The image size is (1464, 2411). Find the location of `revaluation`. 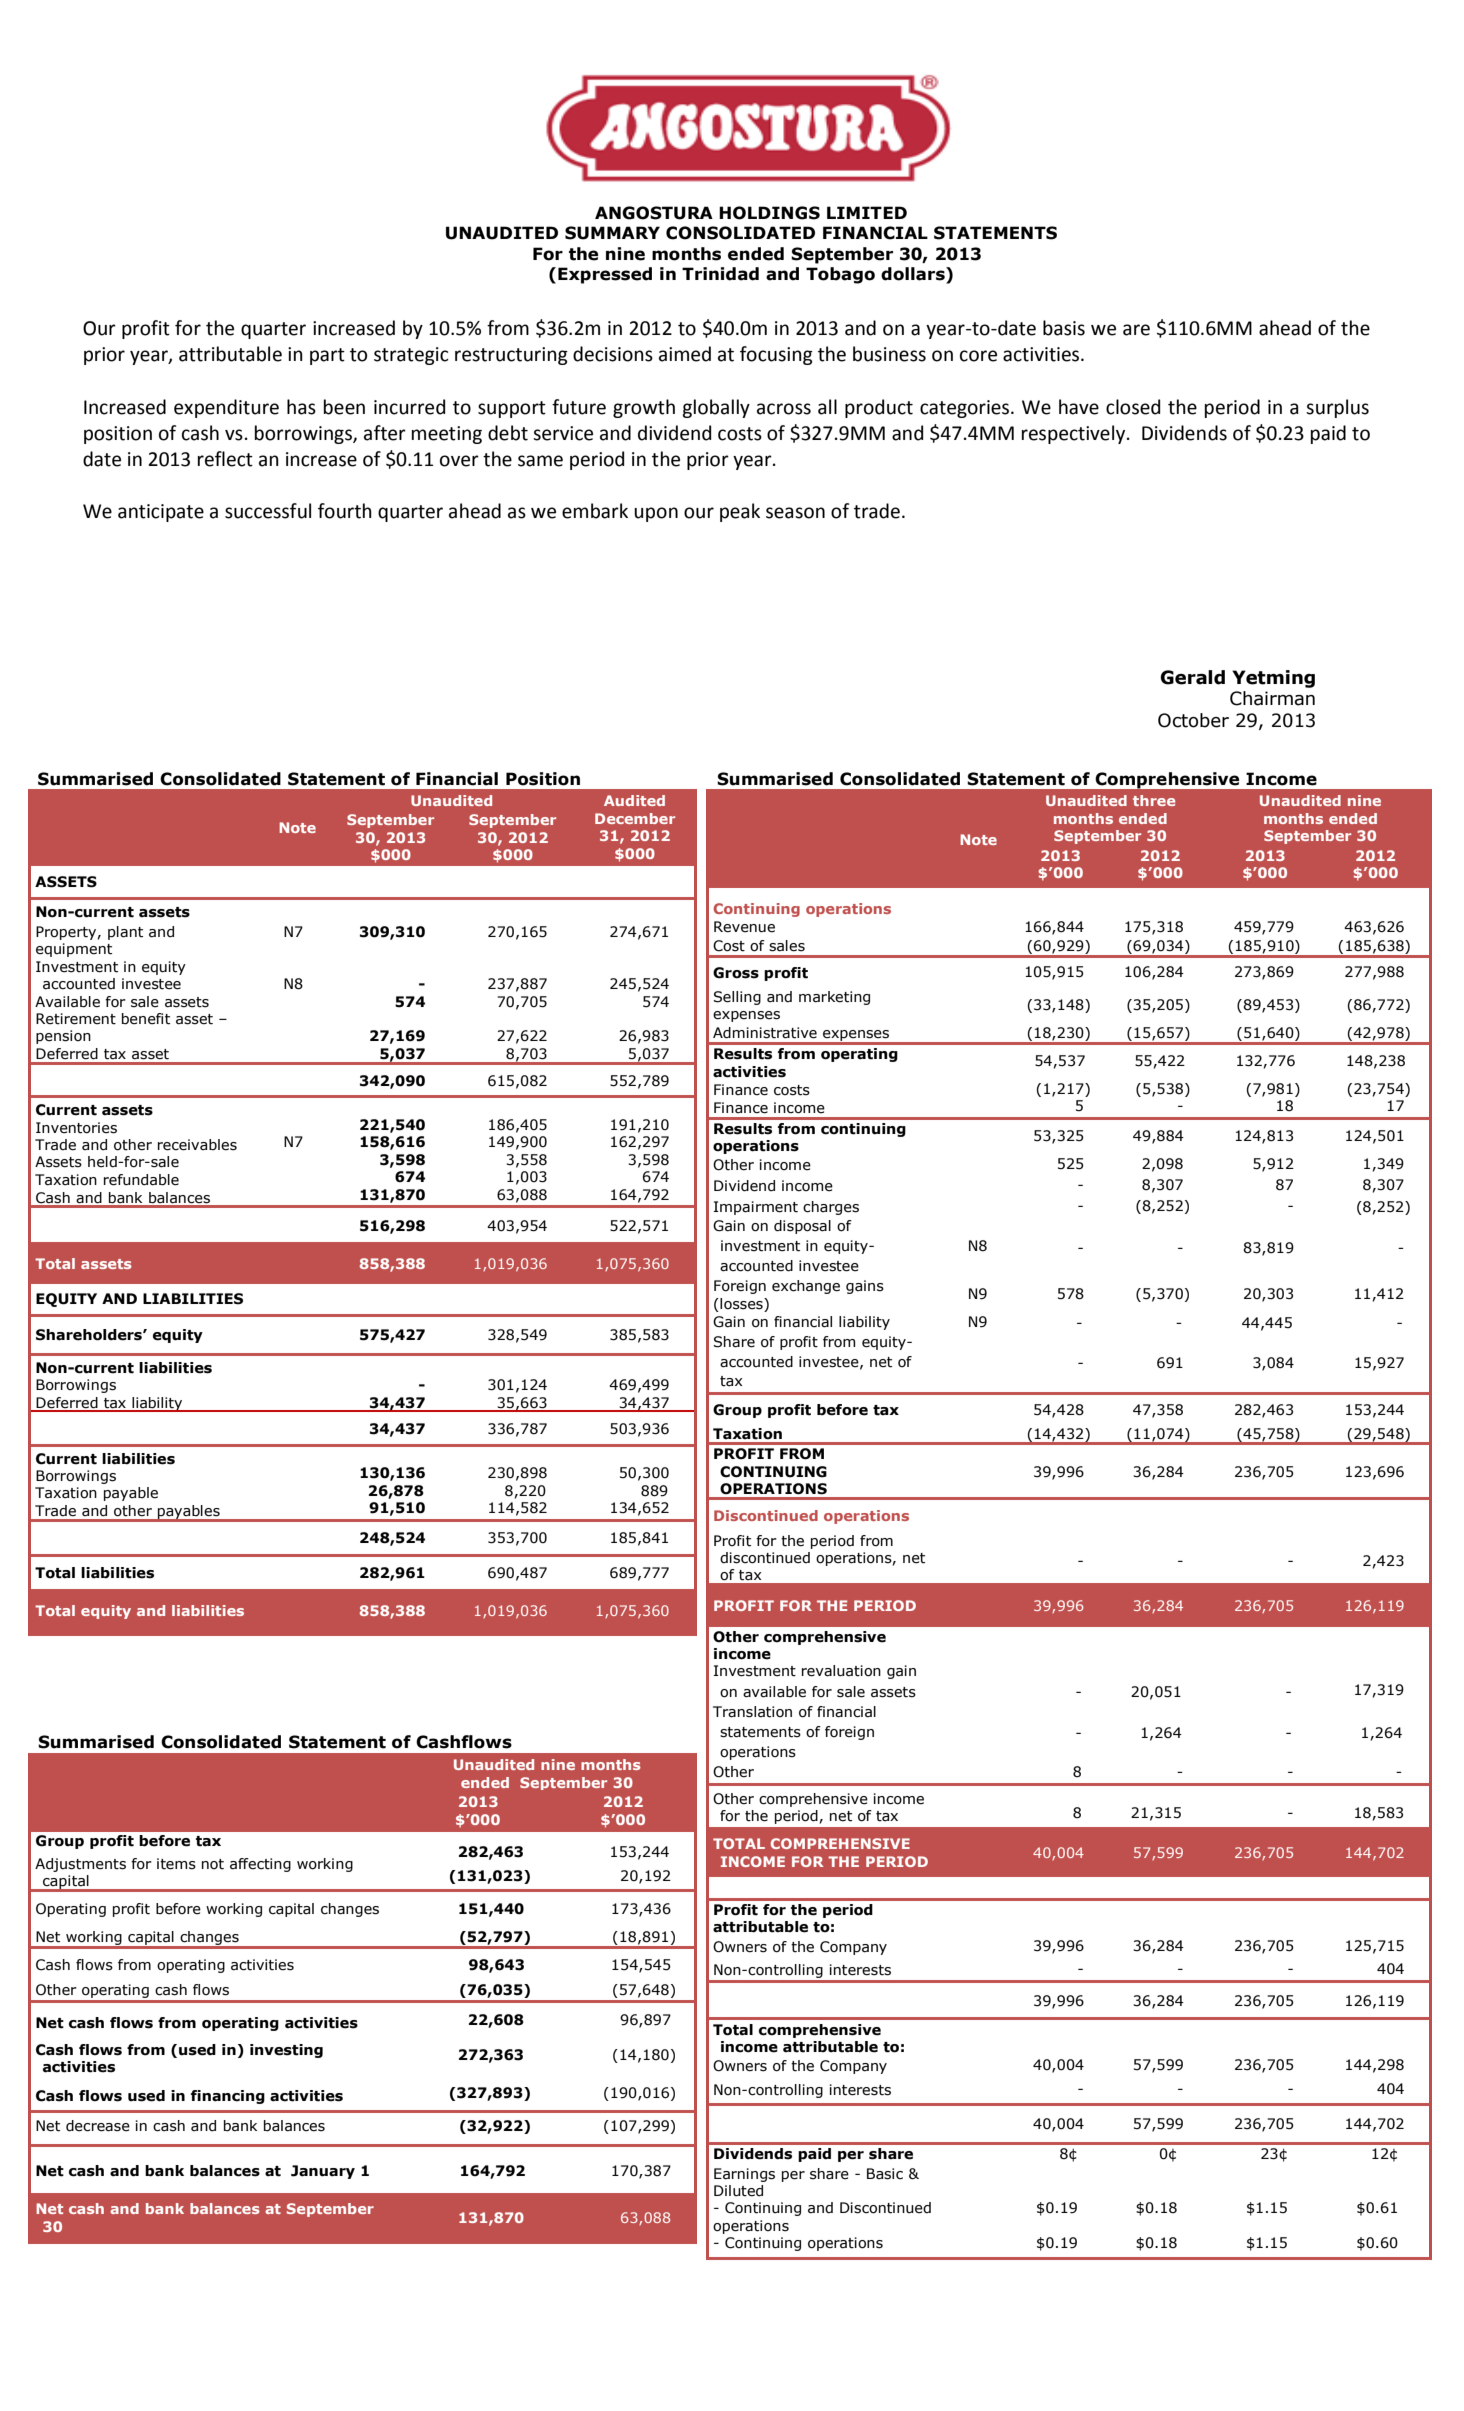

revaluation is located at coordinates (841, 1671).
